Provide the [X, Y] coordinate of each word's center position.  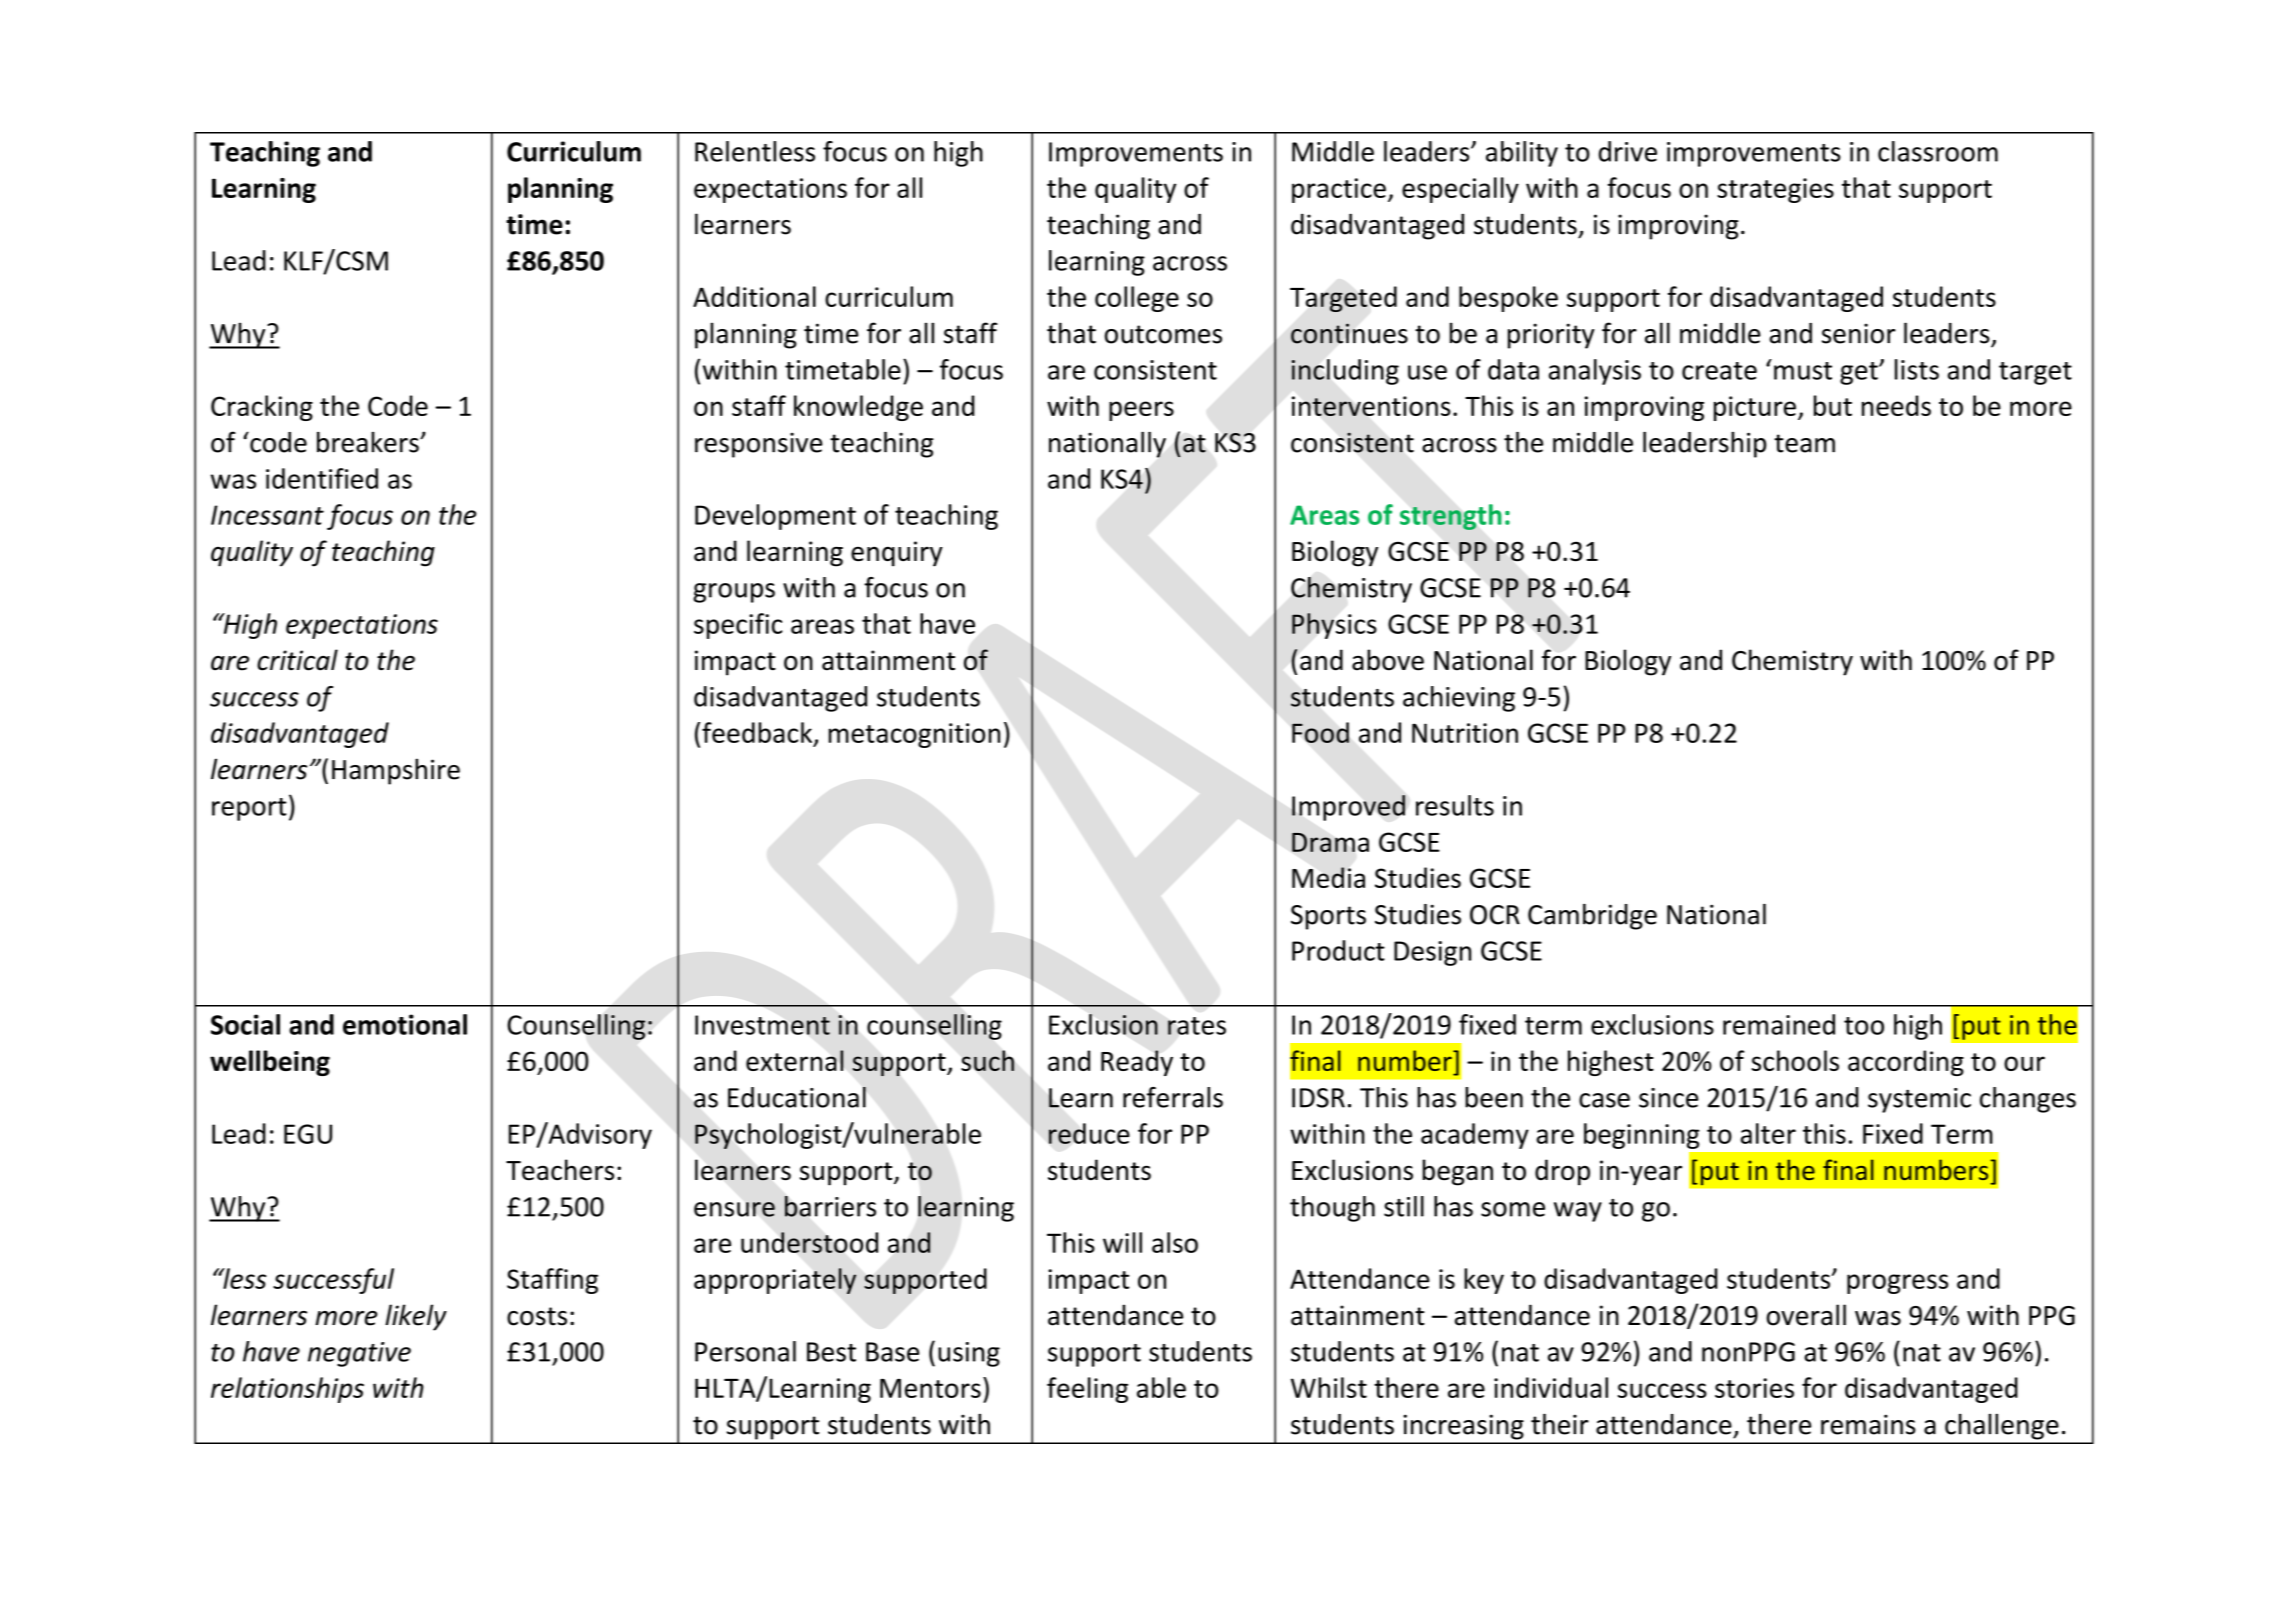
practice [1339, 190]
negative [359, 1354]
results [1455, 805]
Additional [754, 296]
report [249, 809]
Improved [1348, 808]
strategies [1775, 190]
